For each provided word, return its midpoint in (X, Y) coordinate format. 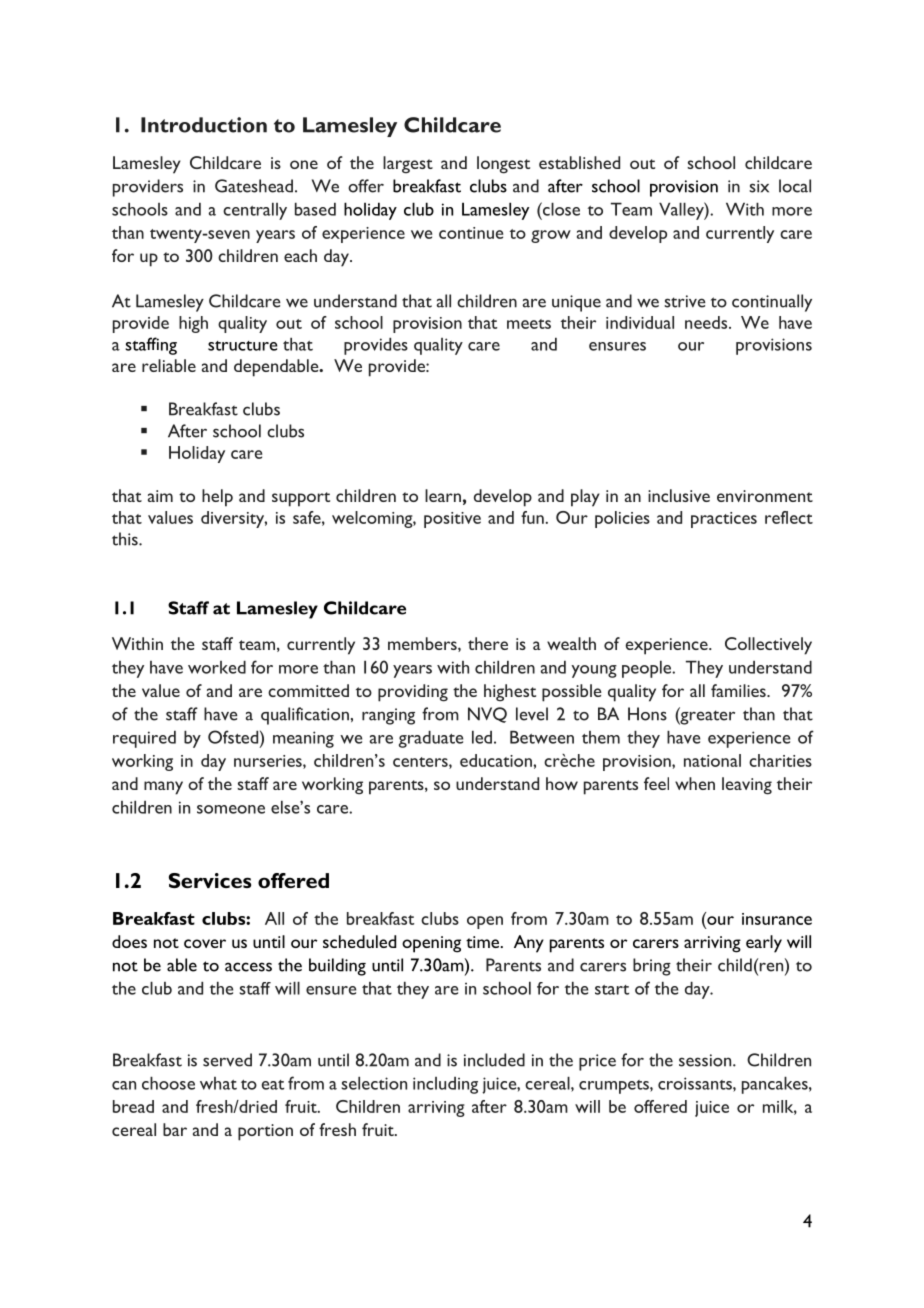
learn (443, 495)
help (217, 498)
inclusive (679, 495)
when (695, 783)
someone (231, 809)
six (759, 186)
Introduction (204, 125)
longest (503, 165)
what (218, 1083)
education (497, 760)
